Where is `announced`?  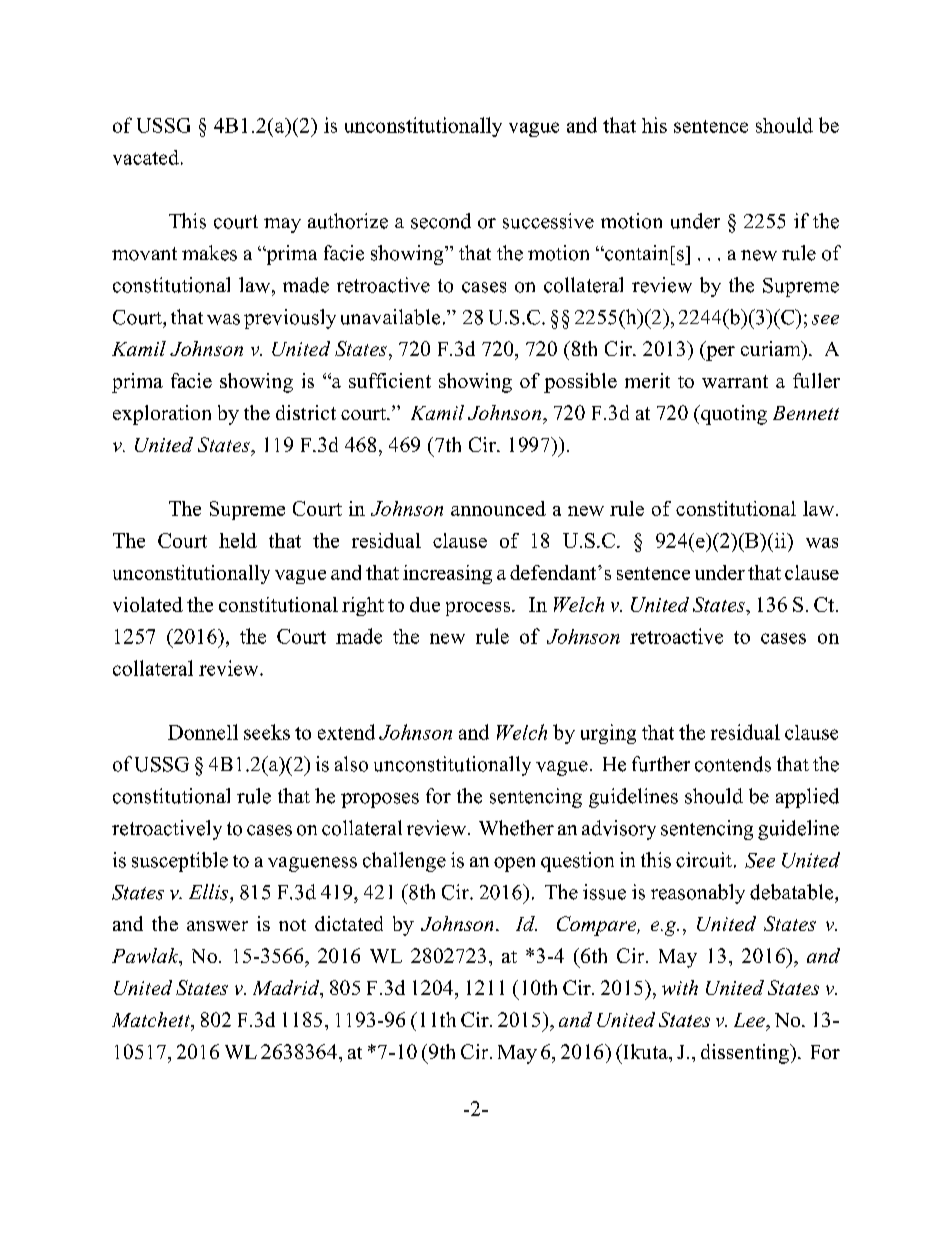
announced is located at coordinates (498, 508).
